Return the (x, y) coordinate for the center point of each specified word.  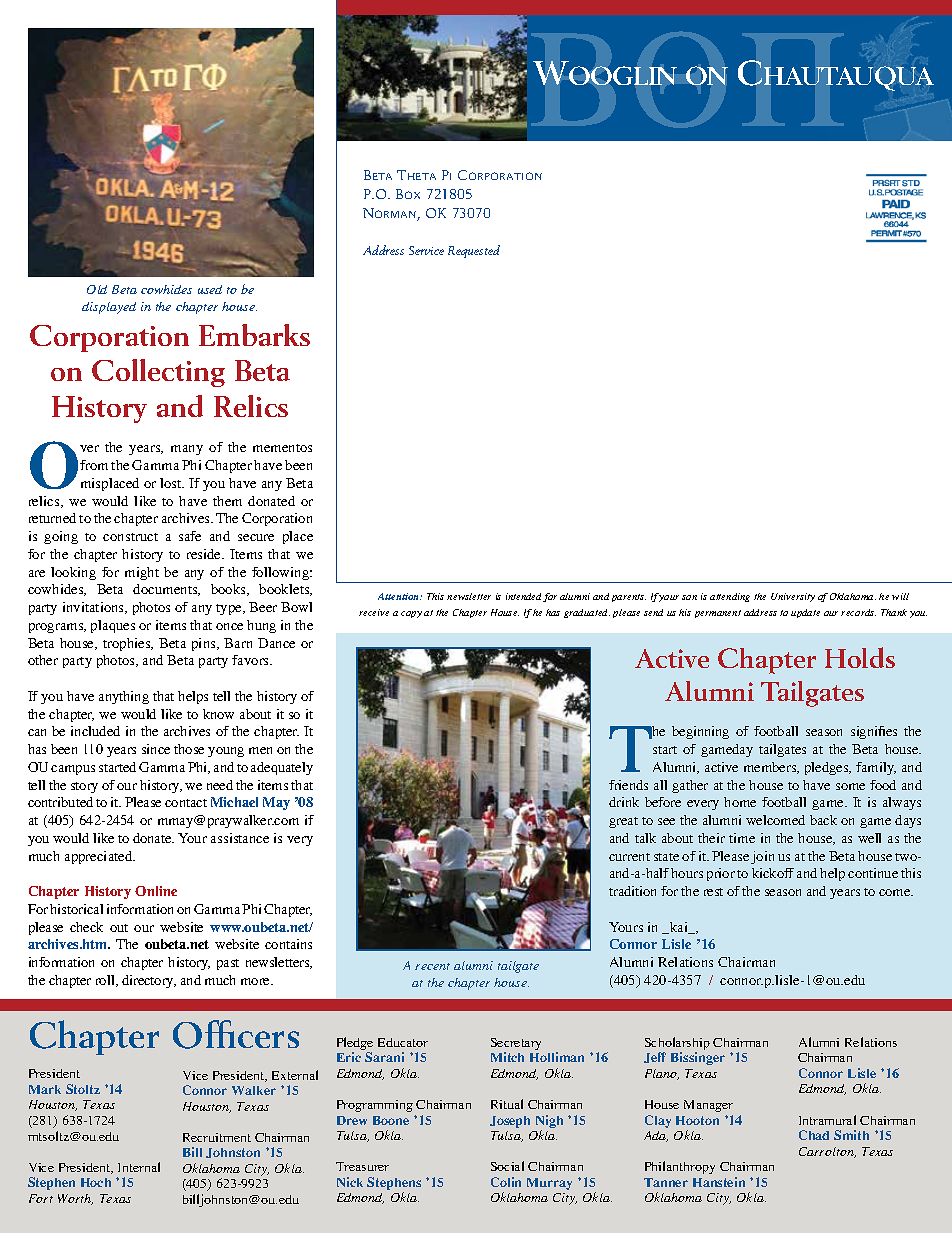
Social (507, 1166)
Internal (139, 1167)
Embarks (254, 335)
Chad (814, 1135)
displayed (109, 308)
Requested (474, 251)
